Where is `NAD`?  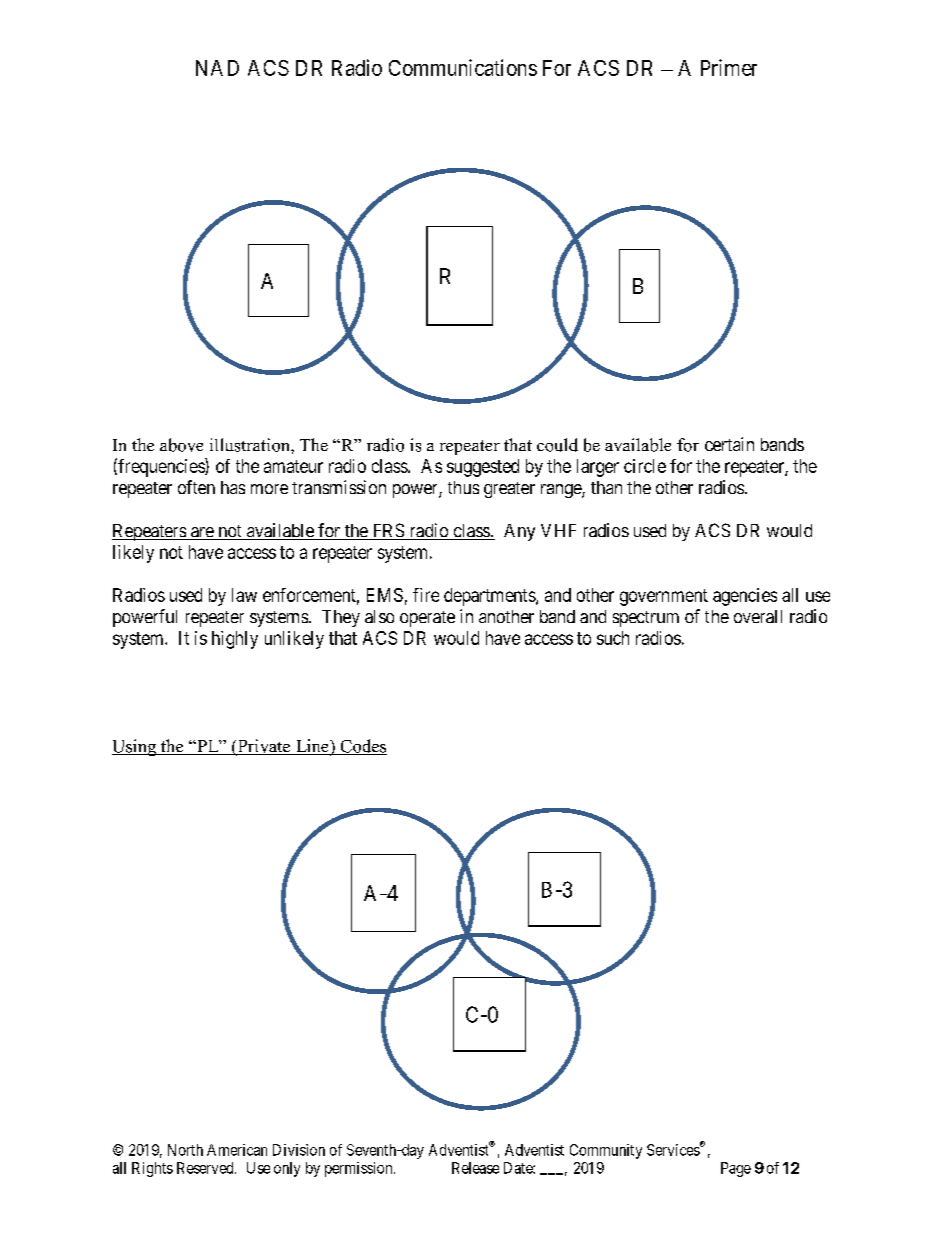
NAD is located at coordinates (217, 68).
